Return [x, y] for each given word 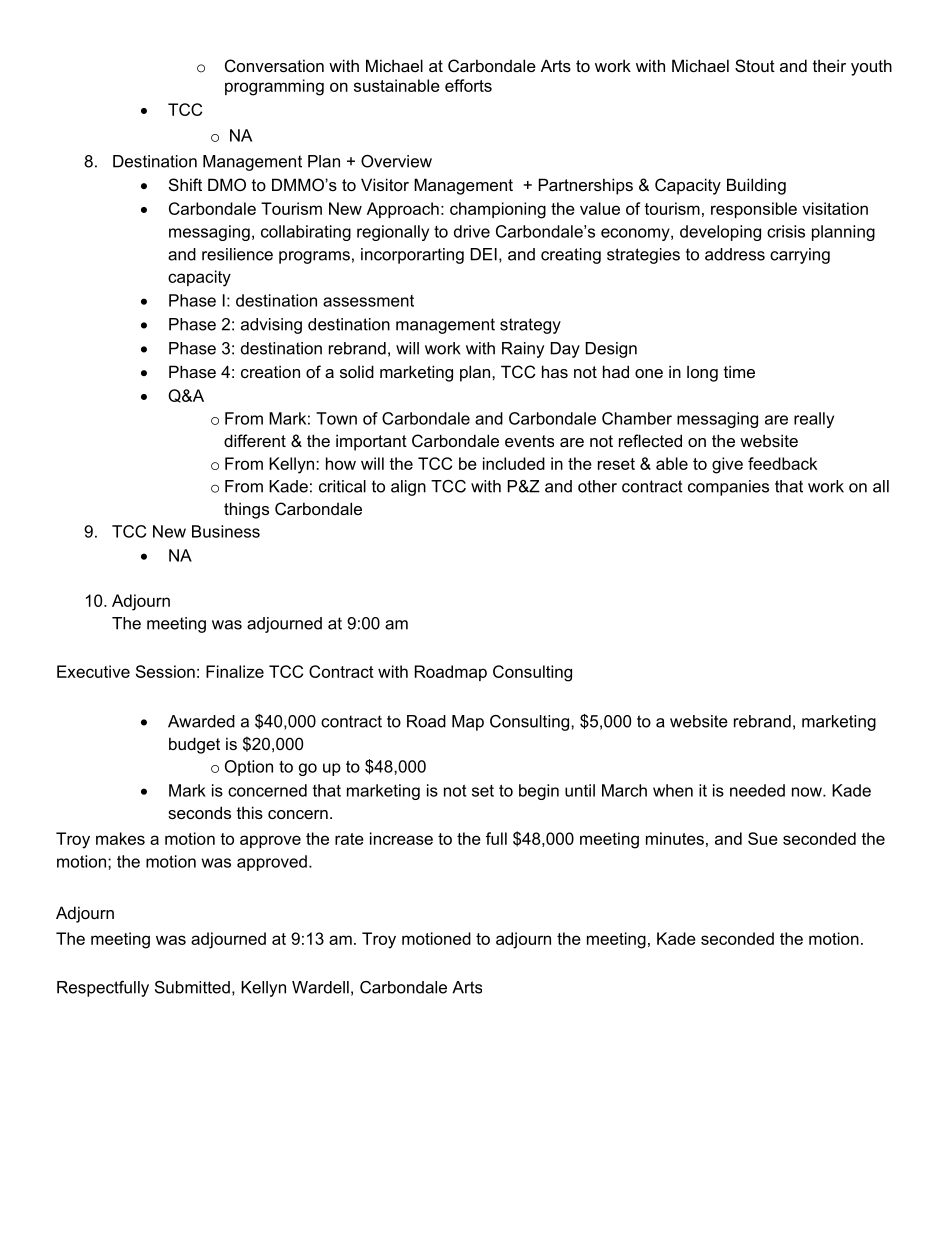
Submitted [192, 987]
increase [401, 838]
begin [539, 792]
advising [271, 326]
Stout [755, 65]
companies [728, 488]
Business [226, 531]
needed [757, 790]
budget [194, 745]
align [408, 488]
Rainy [523, 350]
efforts [468, 85]
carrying [800, 256]
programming [274, 87]
